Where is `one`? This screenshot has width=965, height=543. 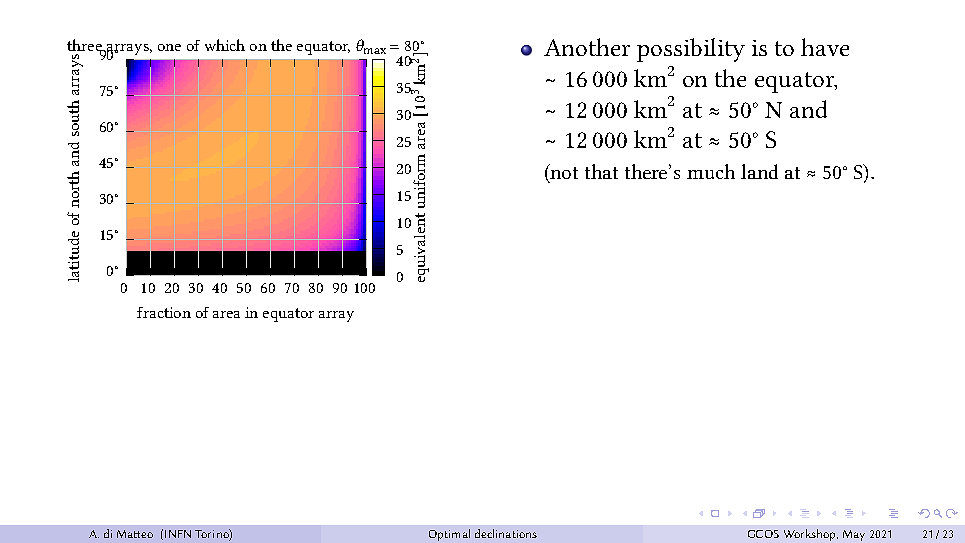 one is located at coordinates (169, 47).
